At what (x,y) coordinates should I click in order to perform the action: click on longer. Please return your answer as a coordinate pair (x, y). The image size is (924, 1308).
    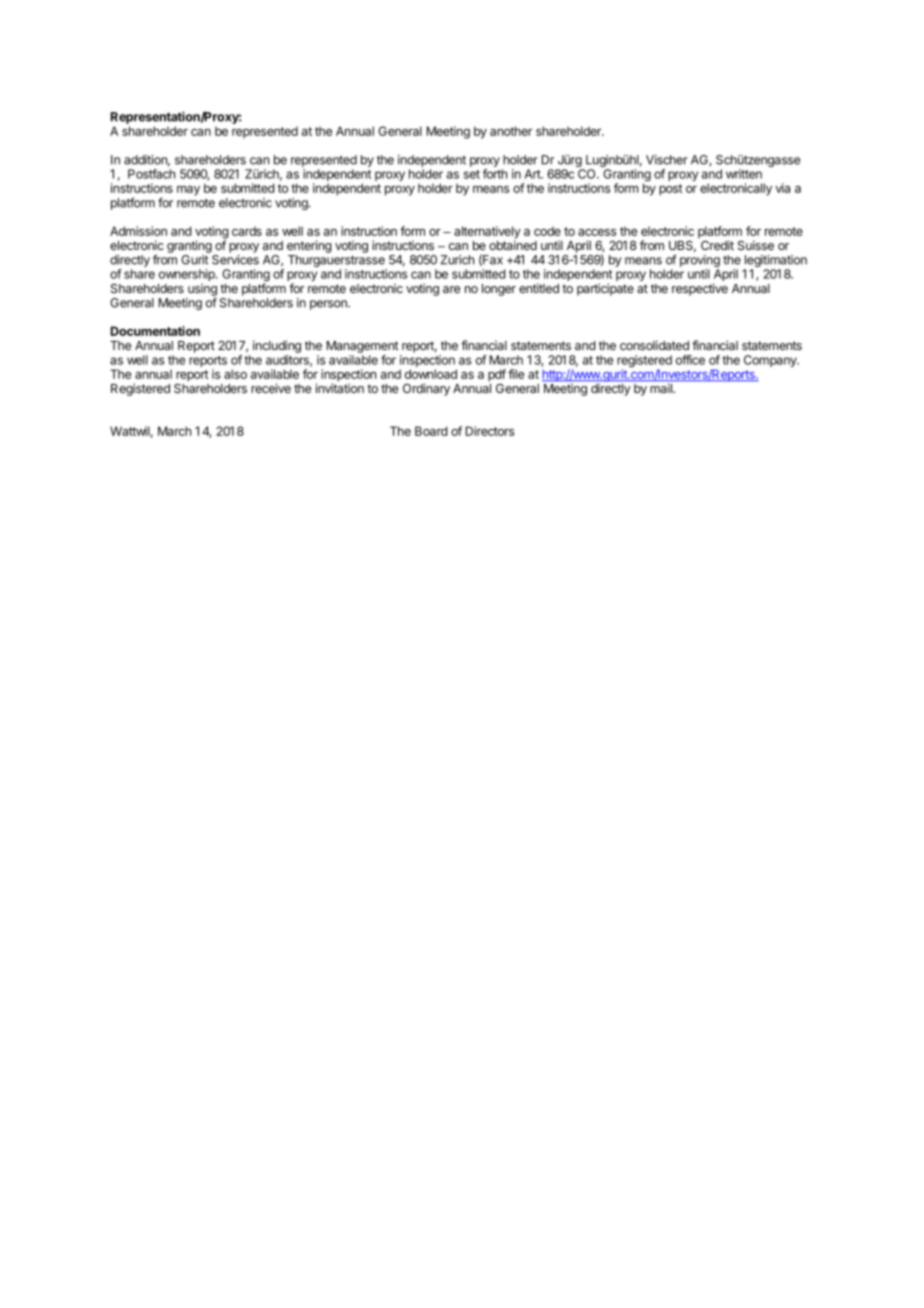
    Looking at the image, I should click on (499, 290).
